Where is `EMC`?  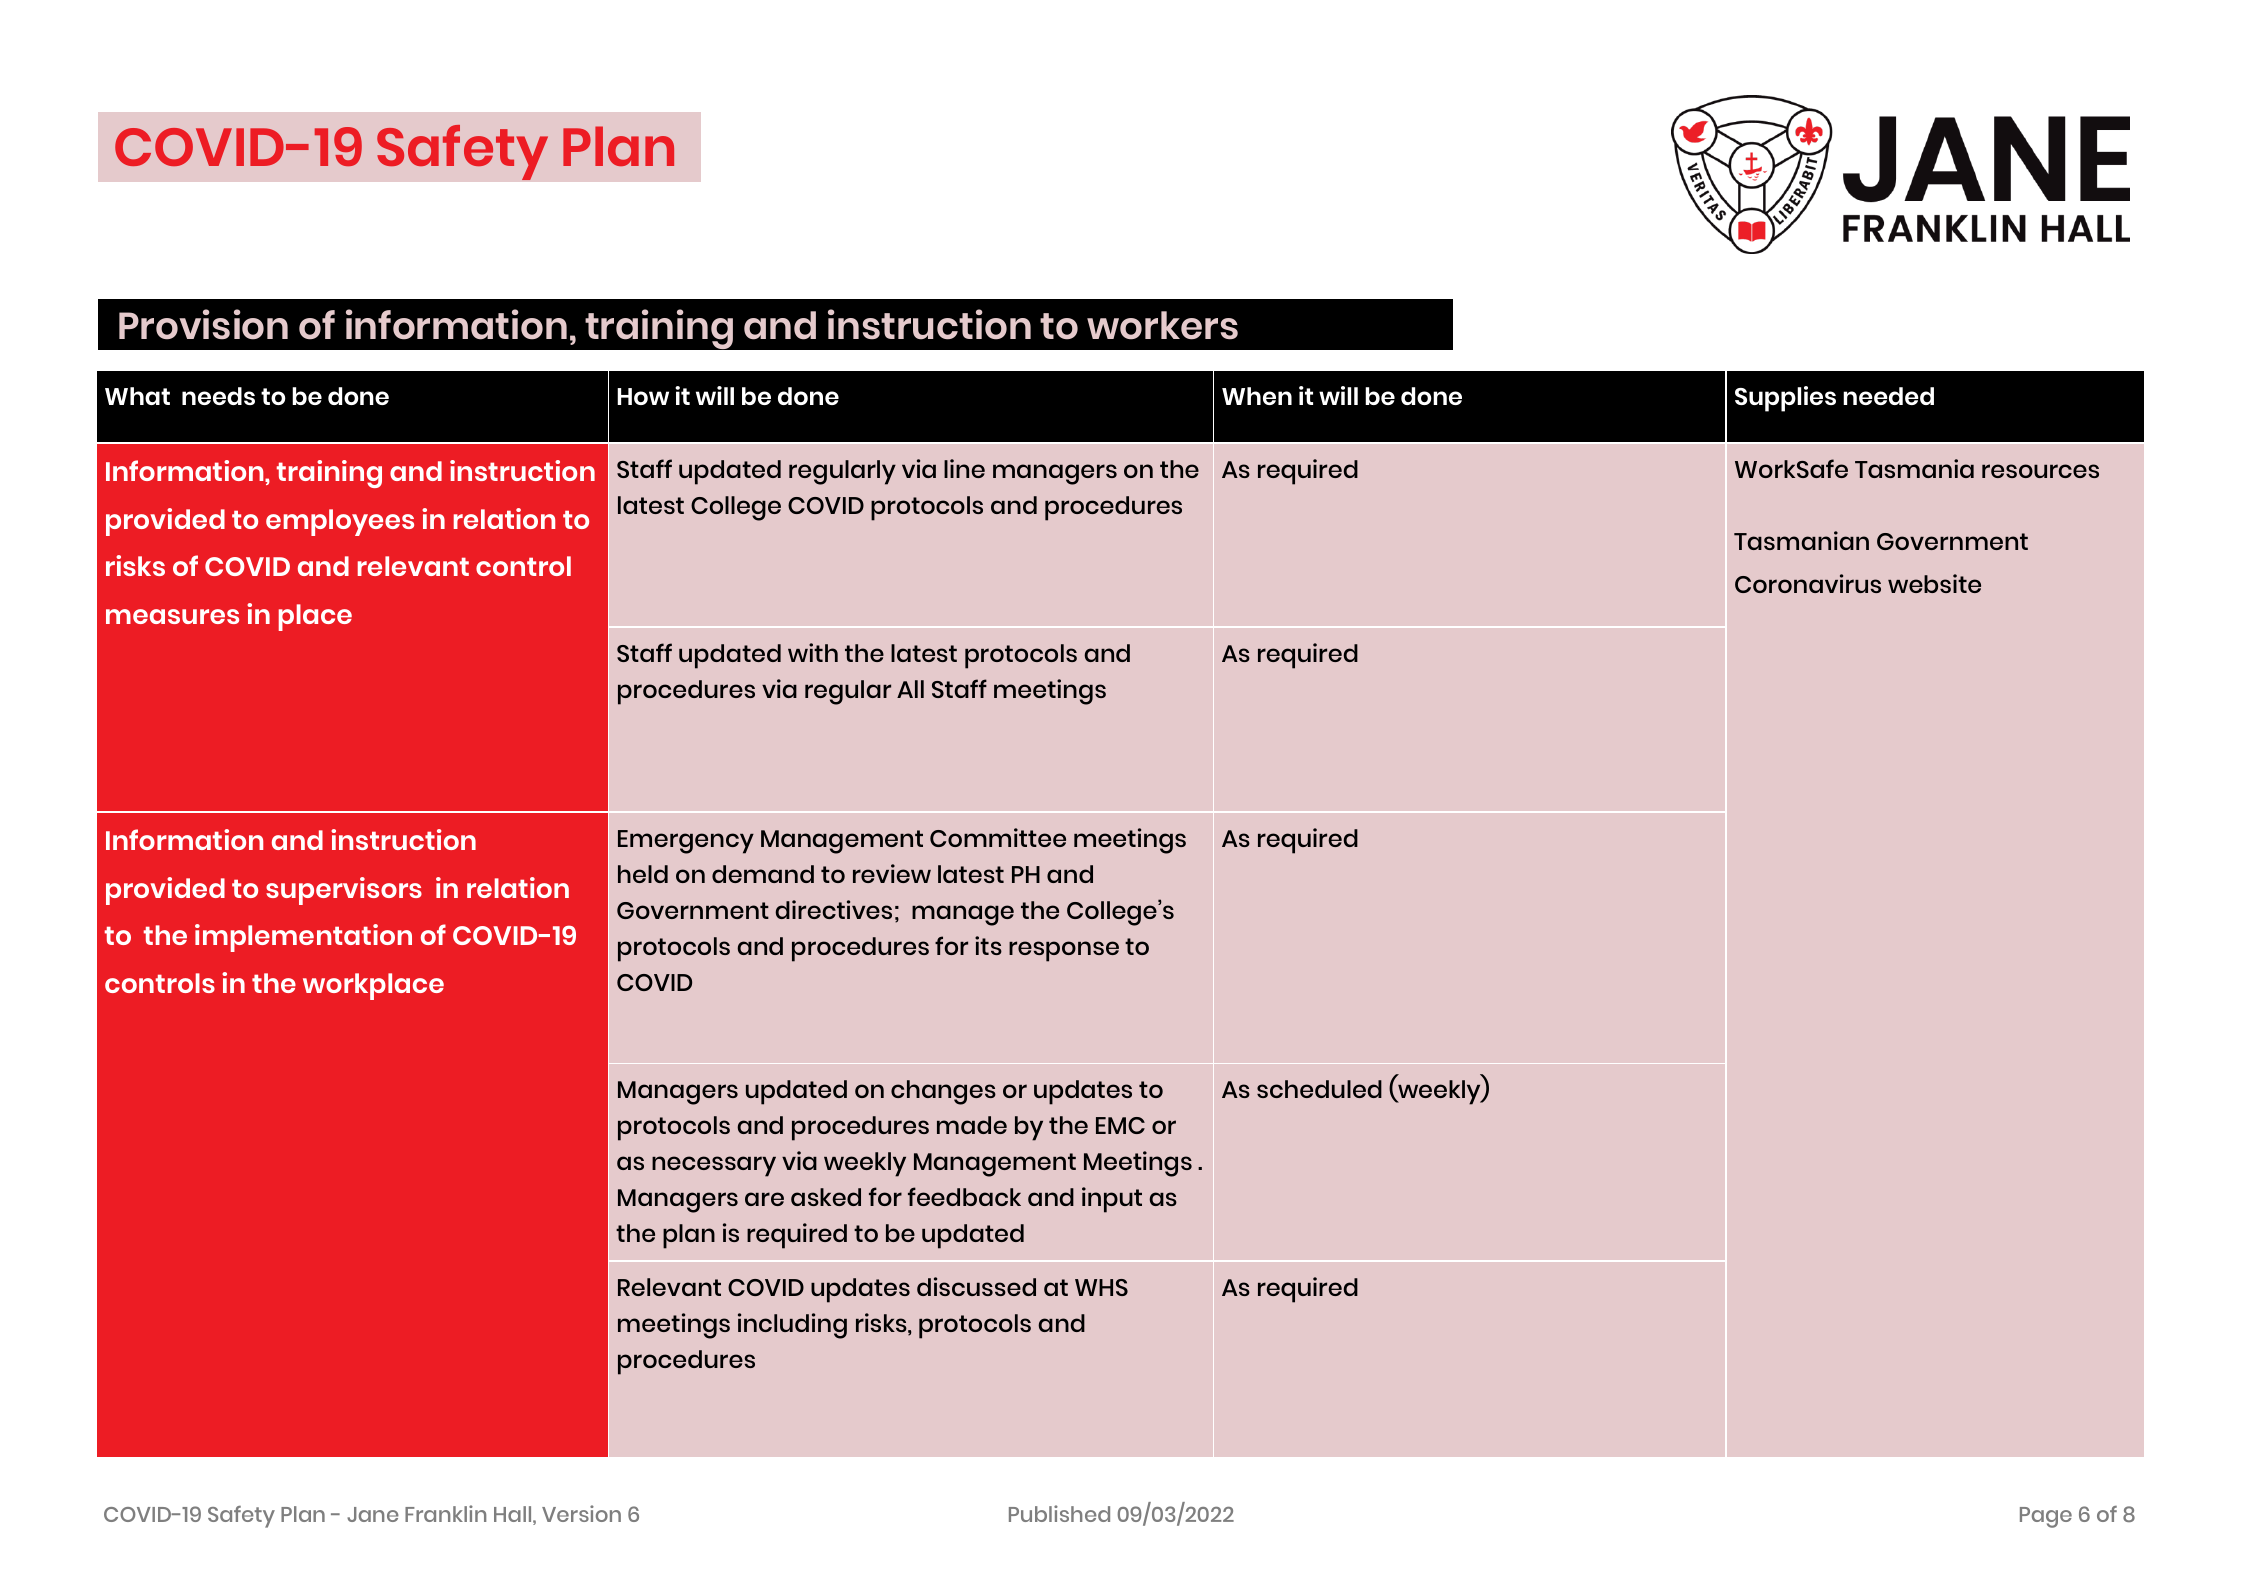 EMC is located at coordinates (1120, 1125).
